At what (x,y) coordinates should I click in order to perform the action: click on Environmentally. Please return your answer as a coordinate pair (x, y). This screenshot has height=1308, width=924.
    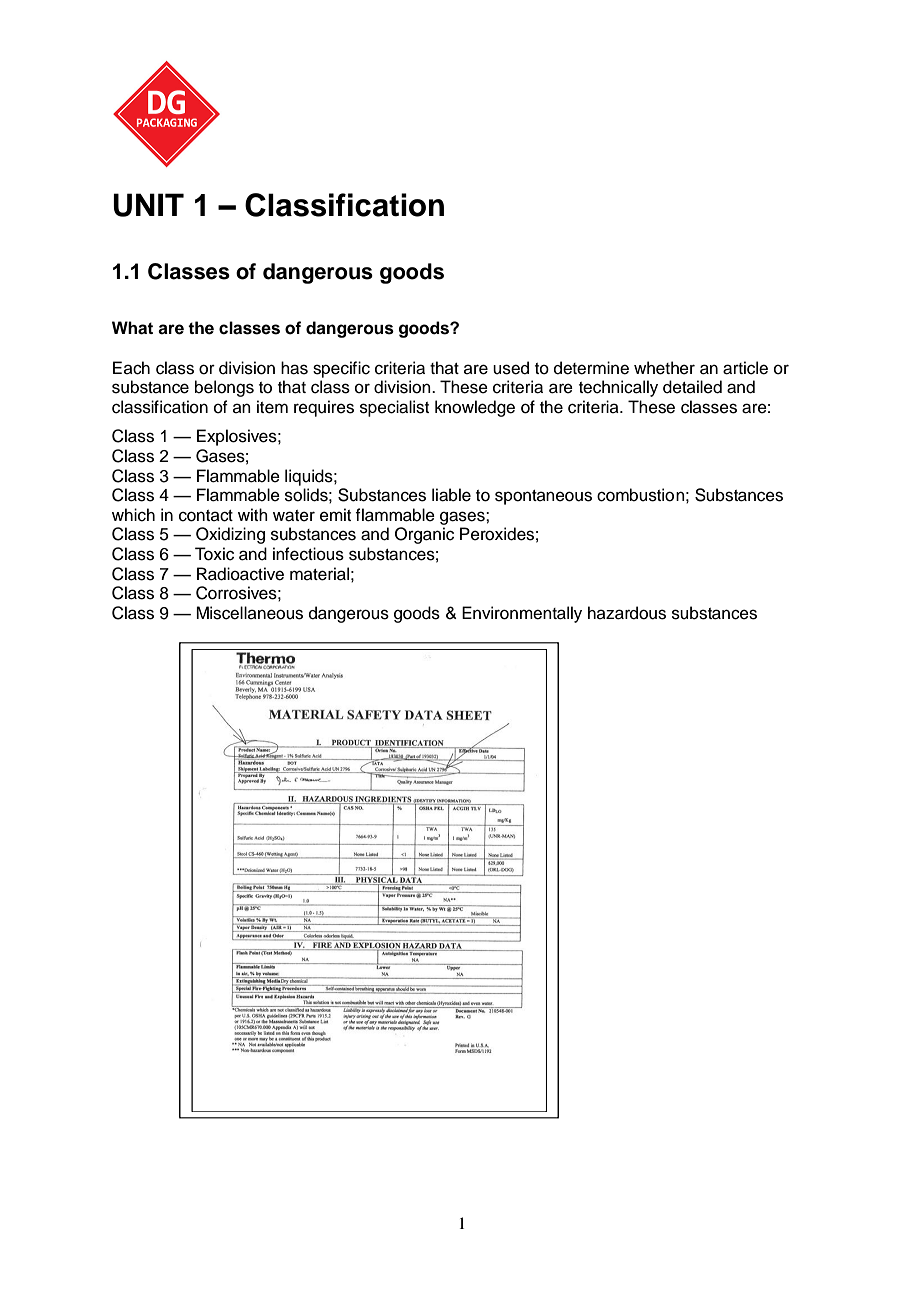
    Looking at the image, I should click on (522, 614).
